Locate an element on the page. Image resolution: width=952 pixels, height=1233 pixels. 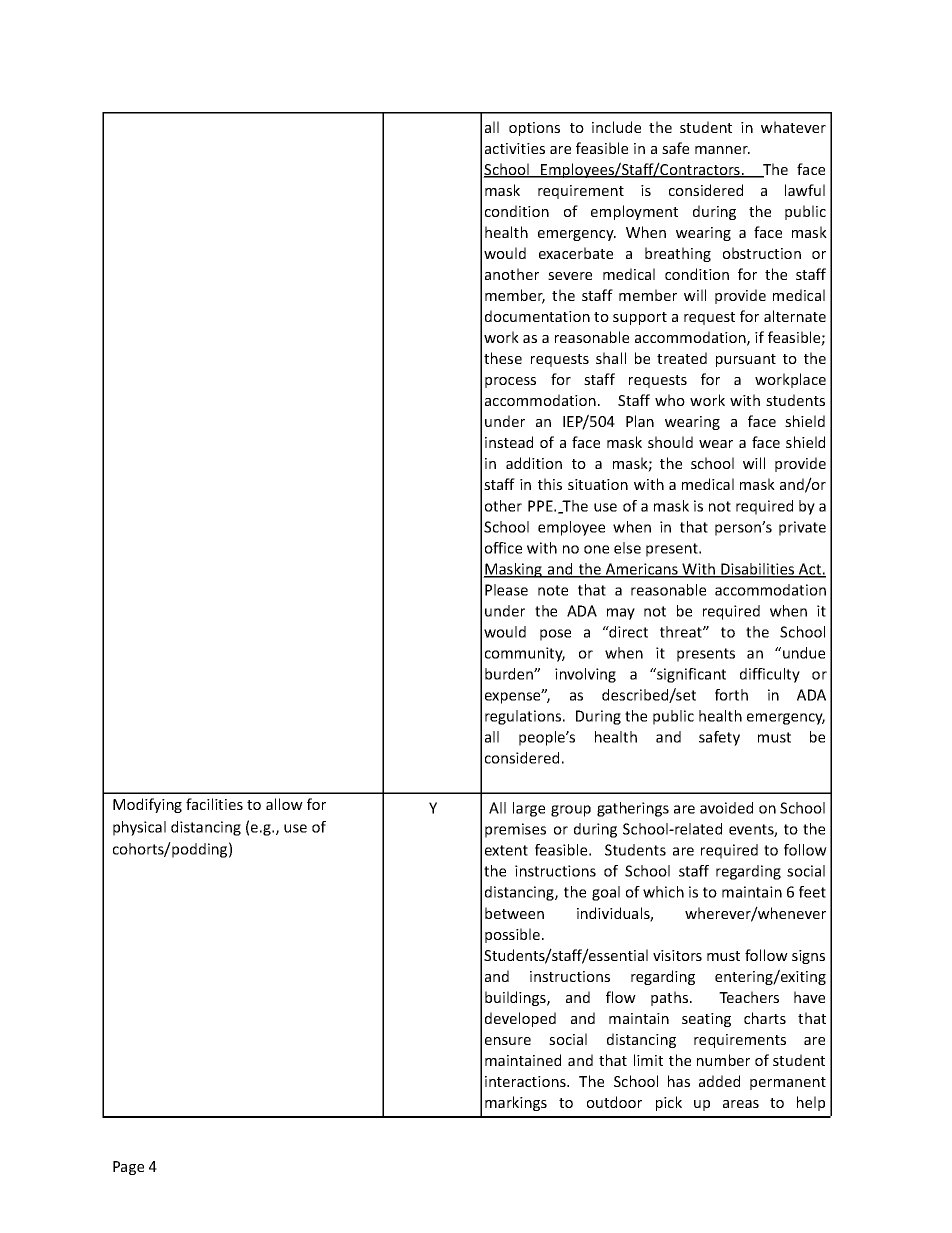
addition is located at coordinates (534, 463).
